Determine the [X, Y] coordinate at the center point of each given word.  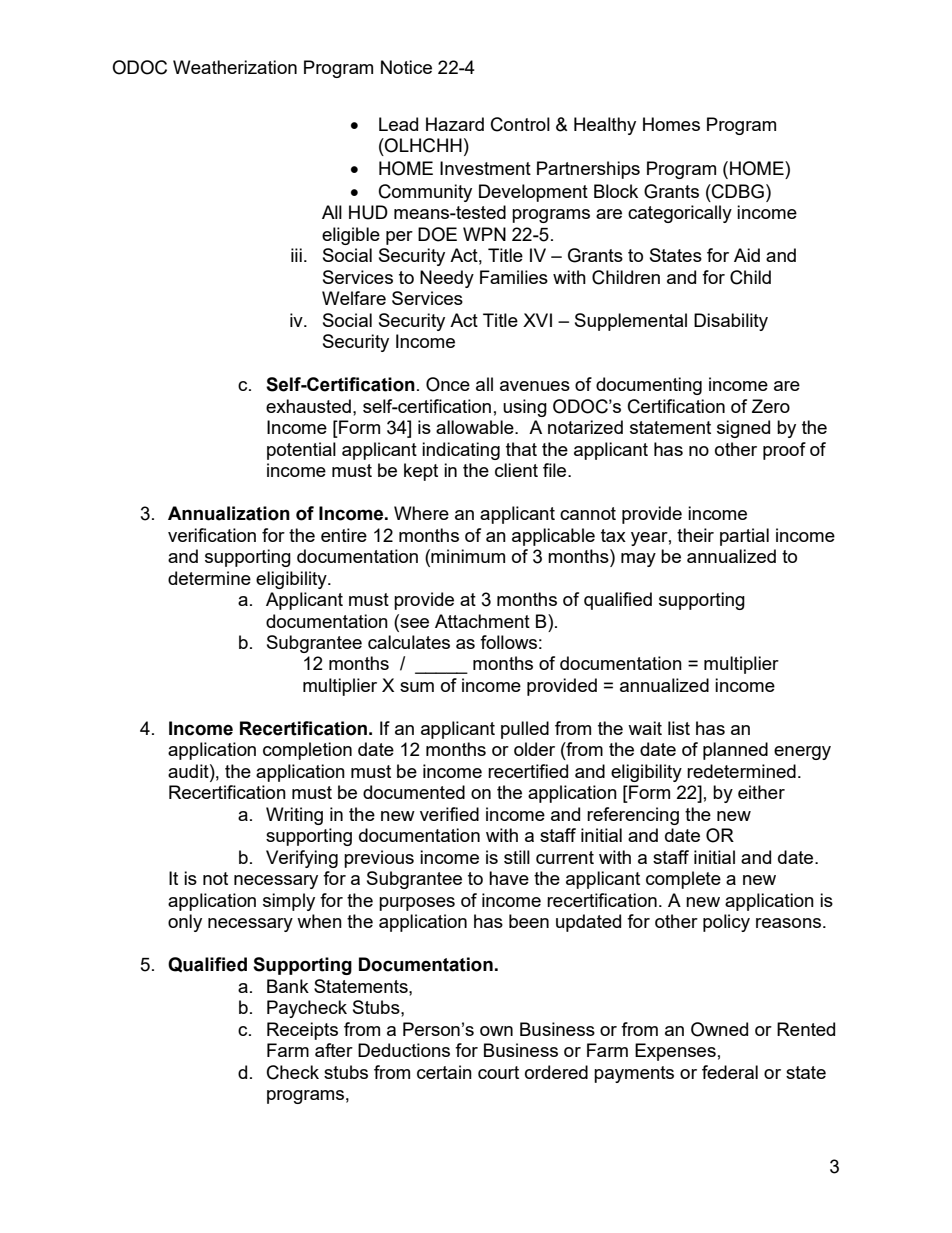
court [498, 1072]
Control [520, 124]
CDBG [737, 191]
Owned [719, 1029]
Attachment [482, 621]
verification [212, 535]
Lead [398, 124]
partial [744, 537]
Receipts [302, 1031]
